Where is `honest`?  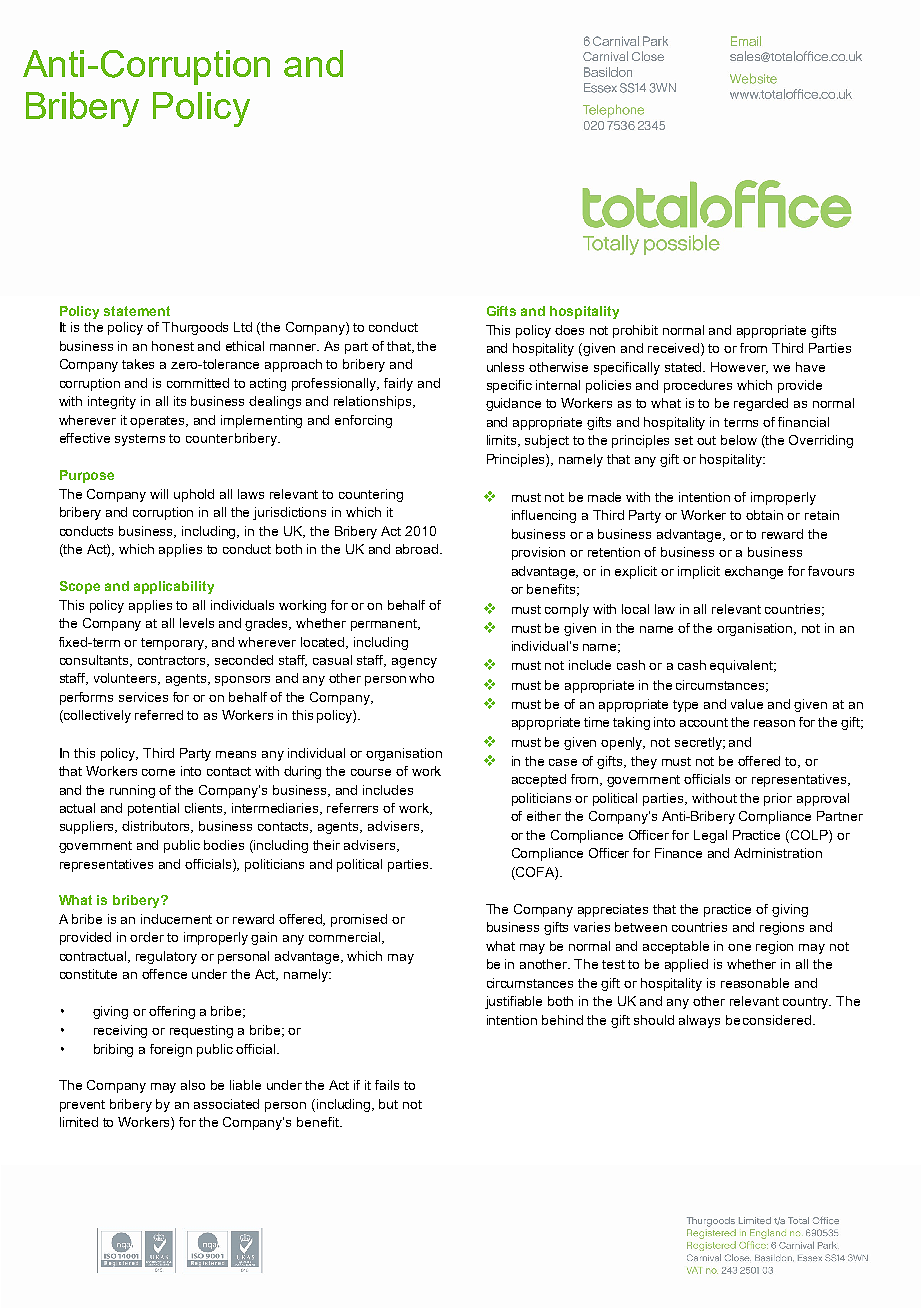 honest is located at coordinates (173, 346).
